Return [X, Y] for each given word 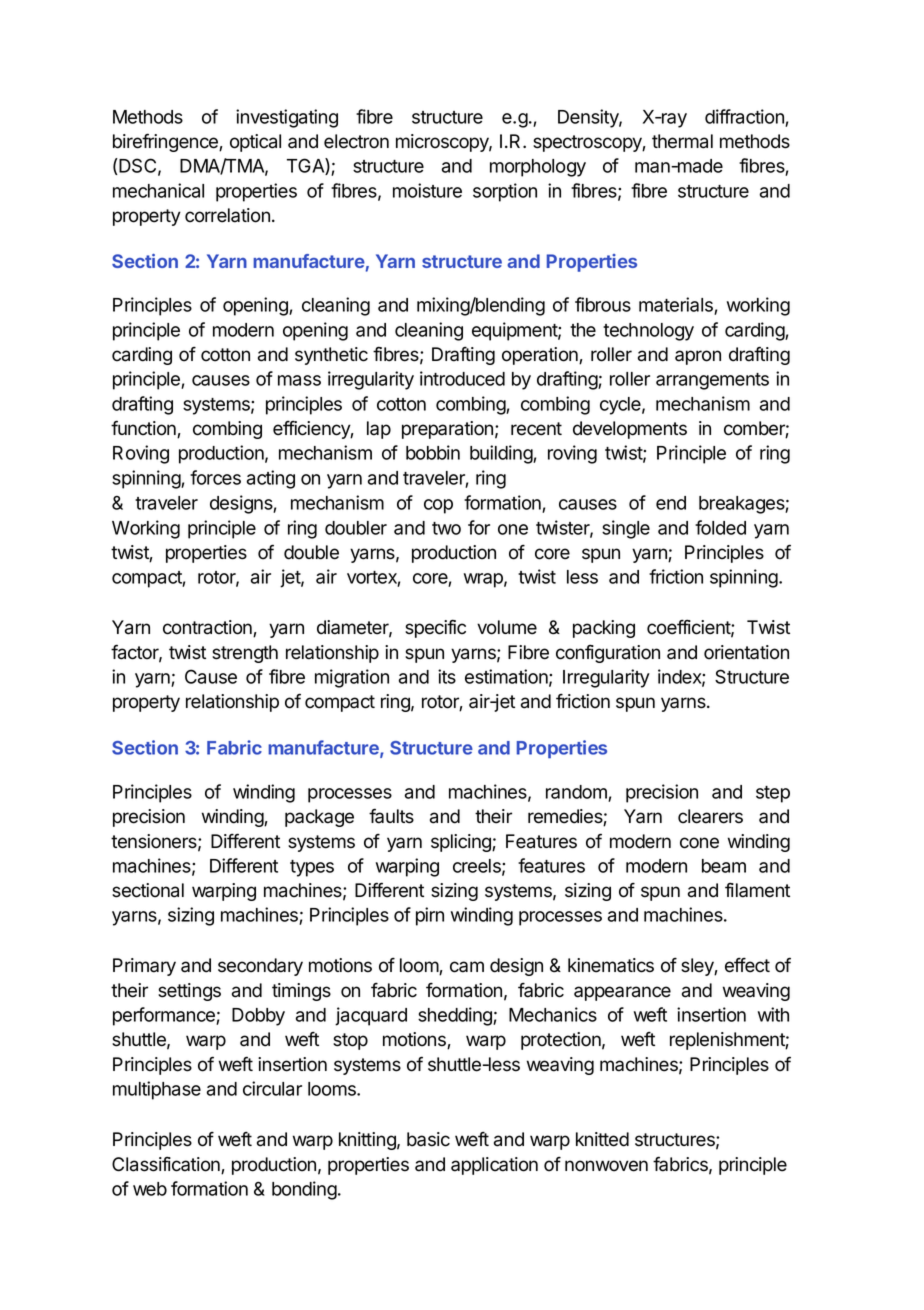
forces [215, 477]
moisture [427, 190]
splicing [462, 843]
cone [699, 843]
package [319, 818]
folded [720, 527]
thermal [682, 141]
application [494, 1166]
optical [255, 143]
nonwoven [606, 1166]
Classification [167, 1165]
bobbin [433, 452]
